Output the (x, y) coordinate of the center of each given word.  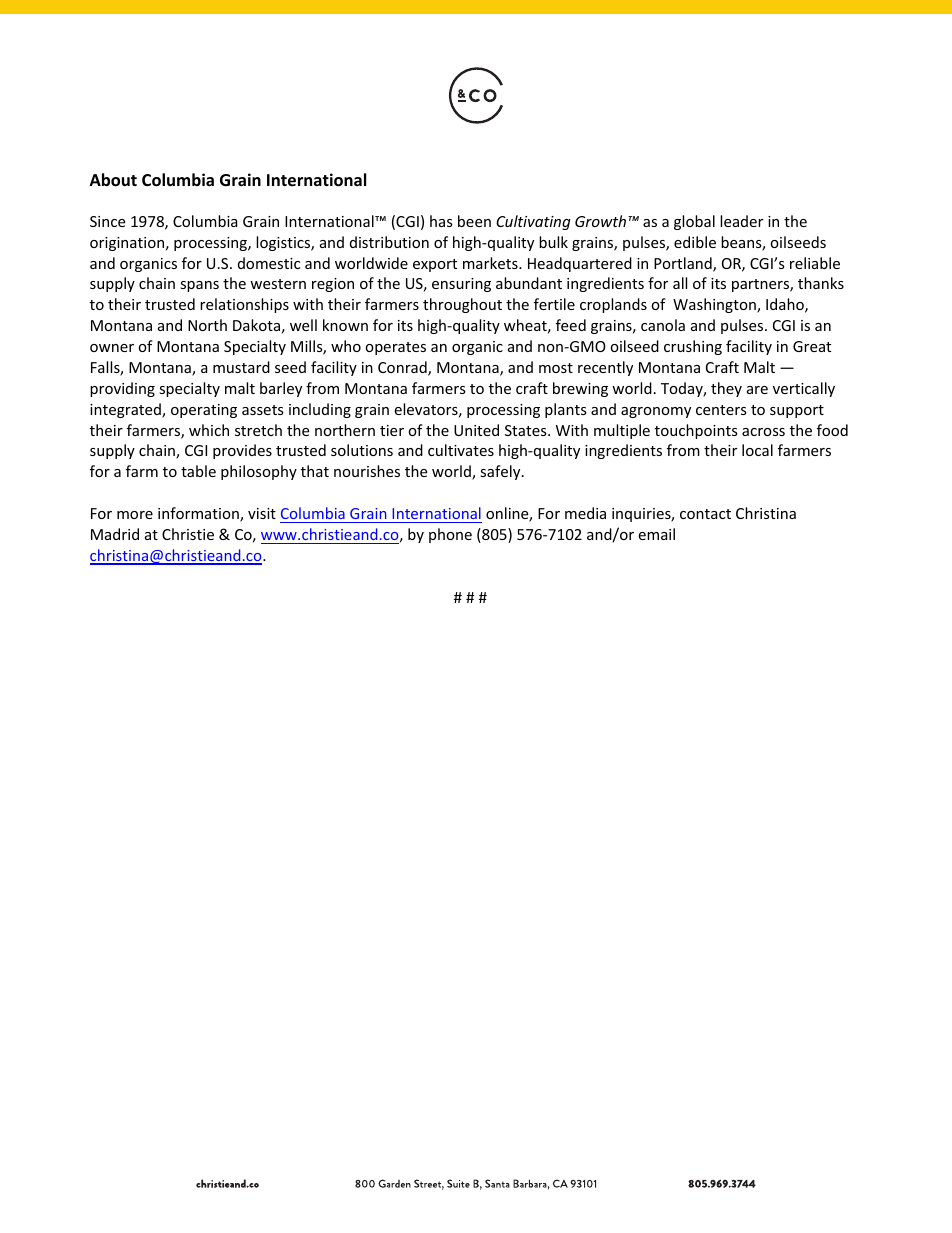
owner (112, 348)
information (199, 514)
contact (705, 514)
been (474, 221)
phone (450, 535)
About (113, 180)
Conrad (403, 368)
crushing (693, 347)
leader (741, 221)
